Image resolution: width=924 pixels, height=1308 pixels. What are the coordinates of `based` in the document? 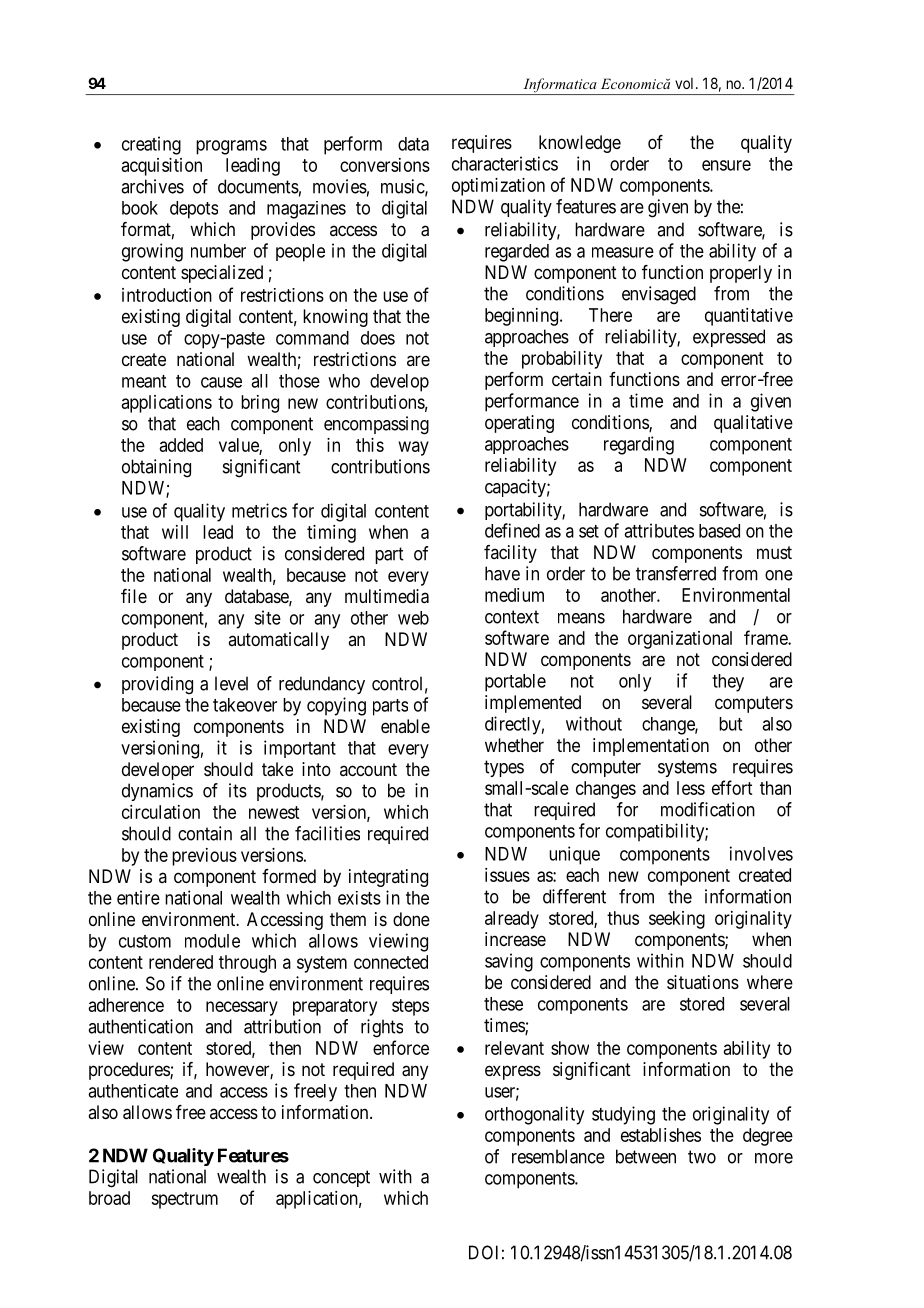 It's located at (719, 531).
